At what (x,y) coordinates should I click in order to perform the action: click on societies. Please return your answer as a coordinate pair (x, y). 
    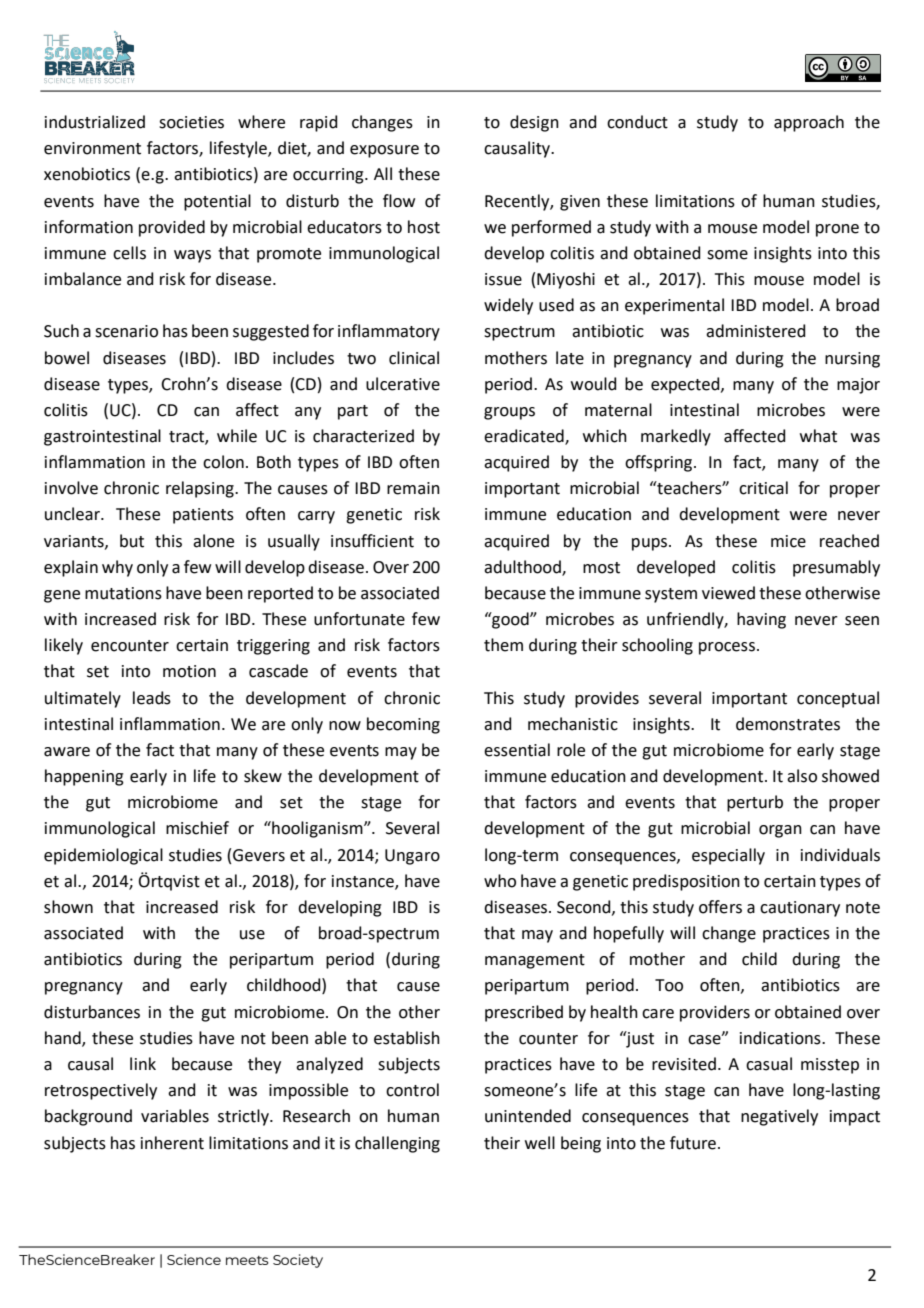
    Looking at the image, I should click on (191, 122).
